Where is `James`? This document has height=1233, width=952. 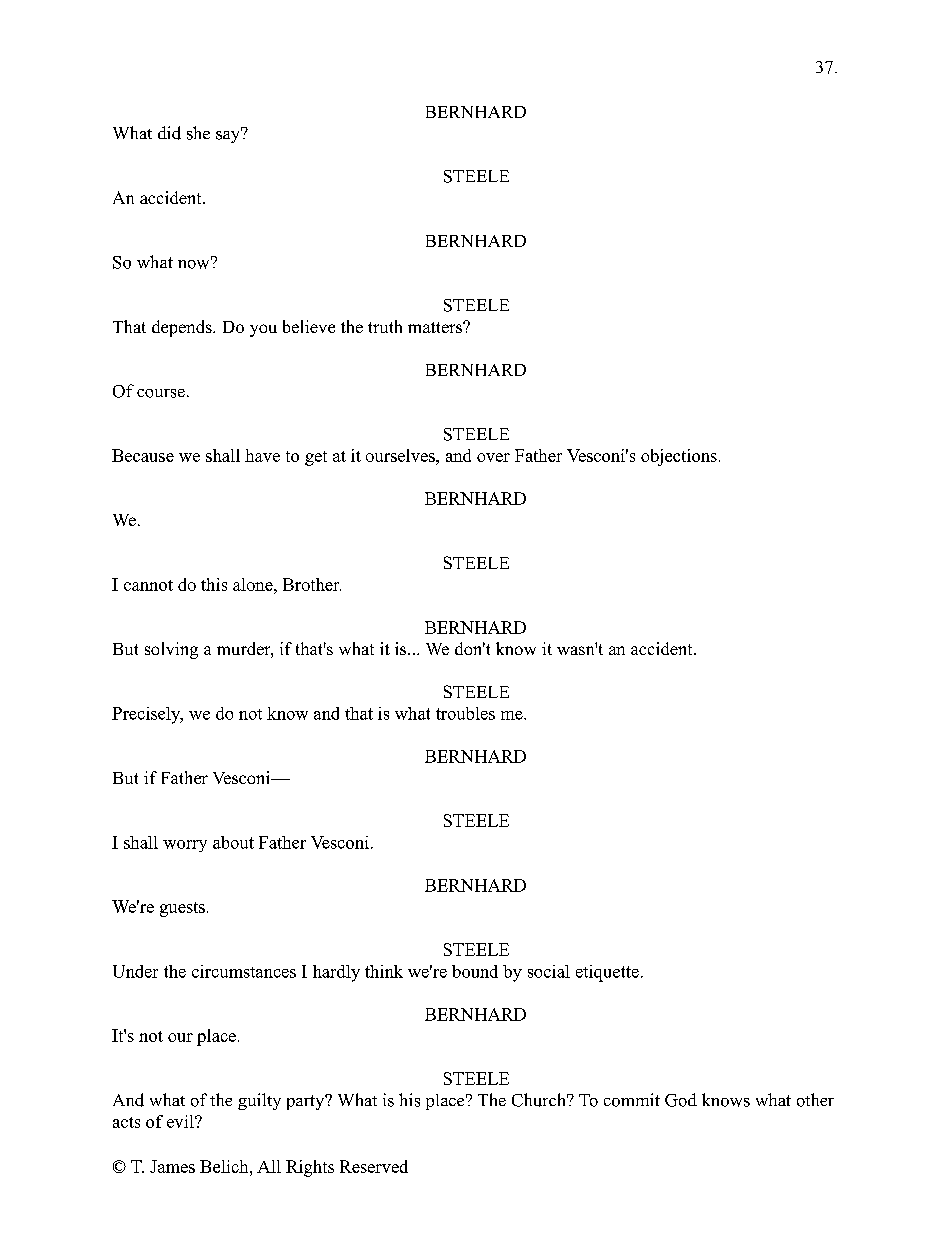 James is located at coordinates (172, 1166).
